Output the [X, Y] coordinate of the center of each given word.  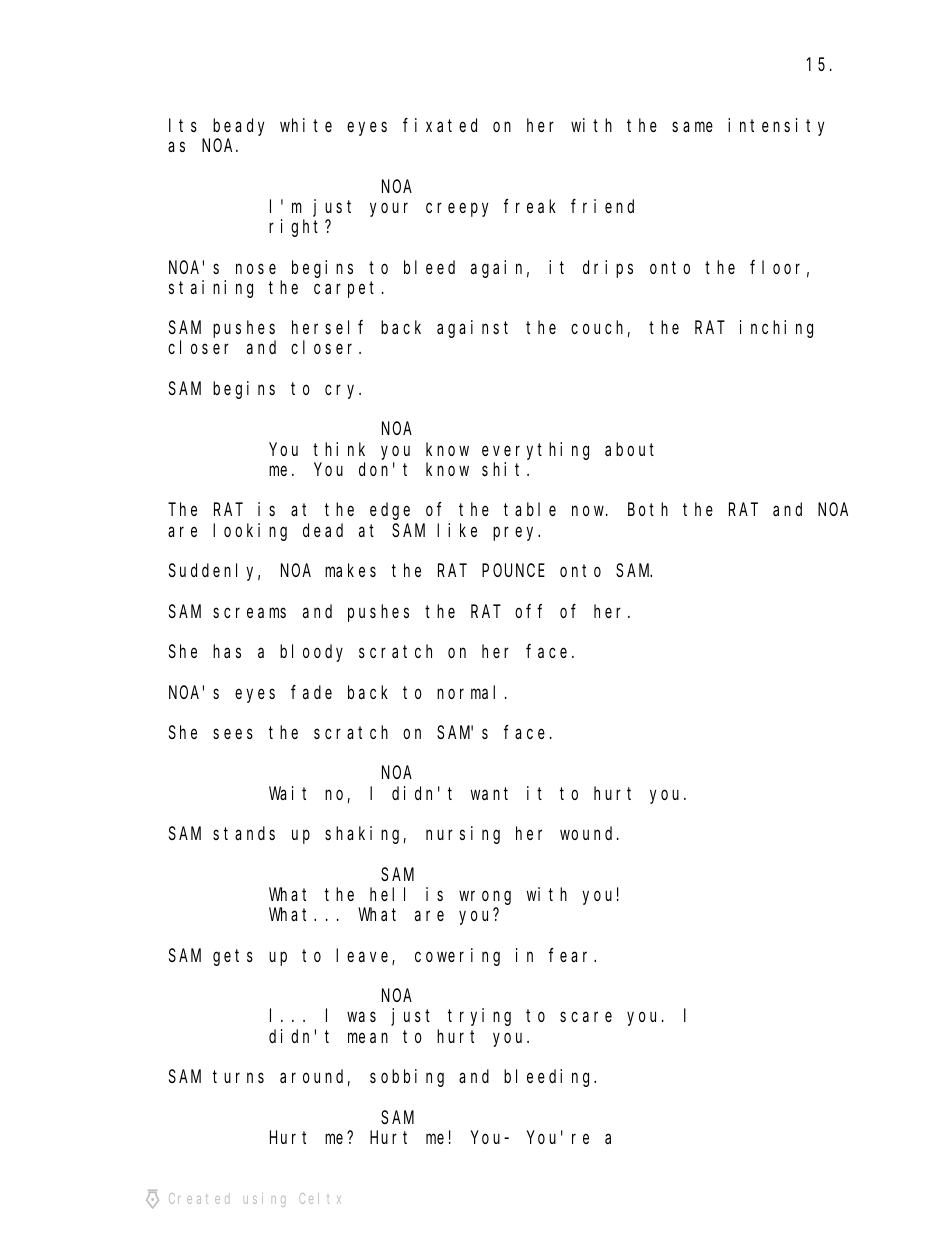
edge [390, 511]
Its [183, 125]
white [306, 125]
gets [233, 957]
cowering [457, 957]
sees [233, 734]
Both [648, 509]
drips [608, 269]
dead [323, 530]
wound [589, 833]
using [264, 1200]
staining [211, 289]
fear [572, 955]
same [692, 127]
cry [343, 392]
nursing [463, 835]
